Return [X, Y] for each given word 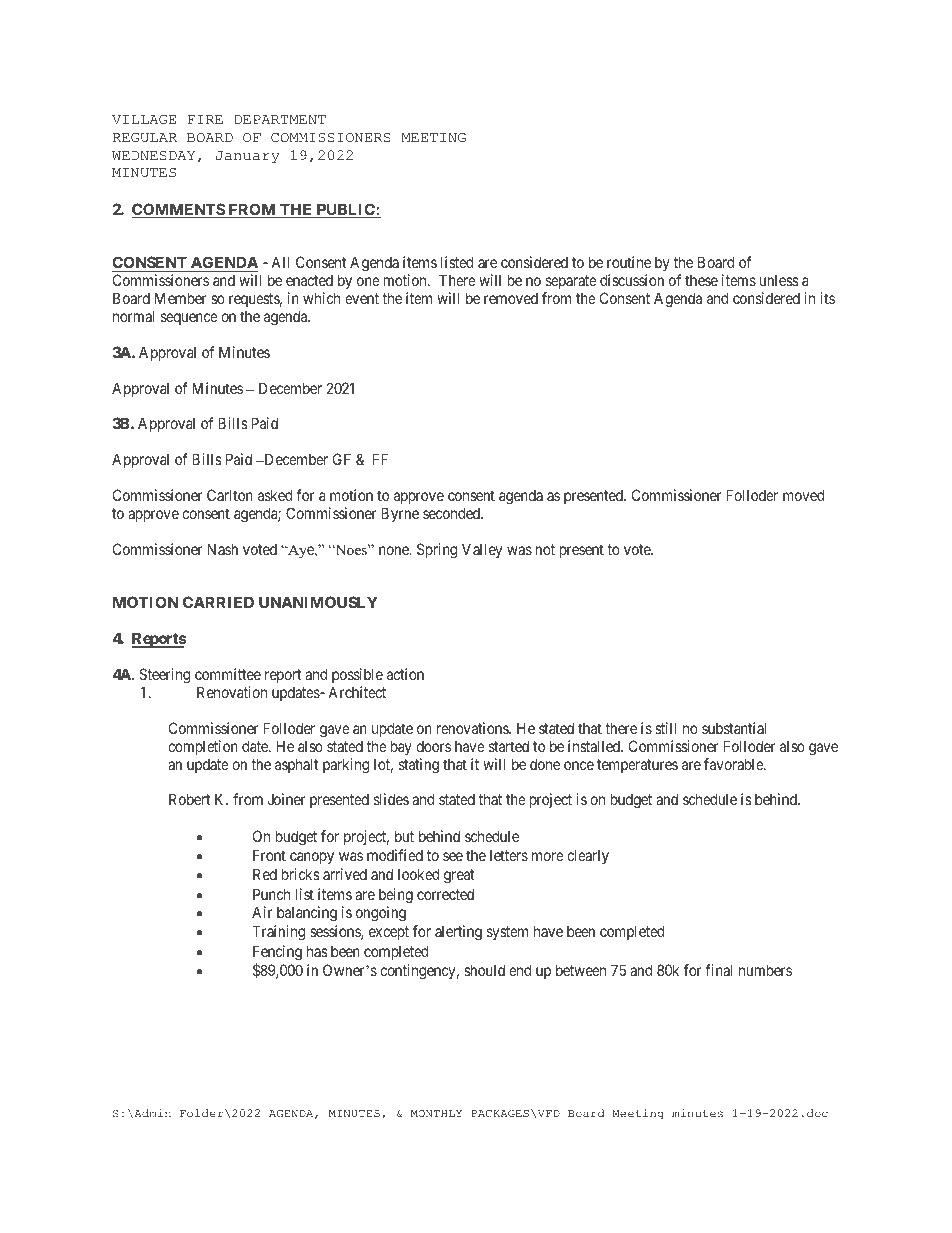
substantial [734, 728]
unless [779, 280]
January [247, 157]
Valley [482, 550]
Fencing [277, 953]
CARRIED [218, 602]
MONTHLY [436, 1113]
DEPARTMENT [280, 119]
